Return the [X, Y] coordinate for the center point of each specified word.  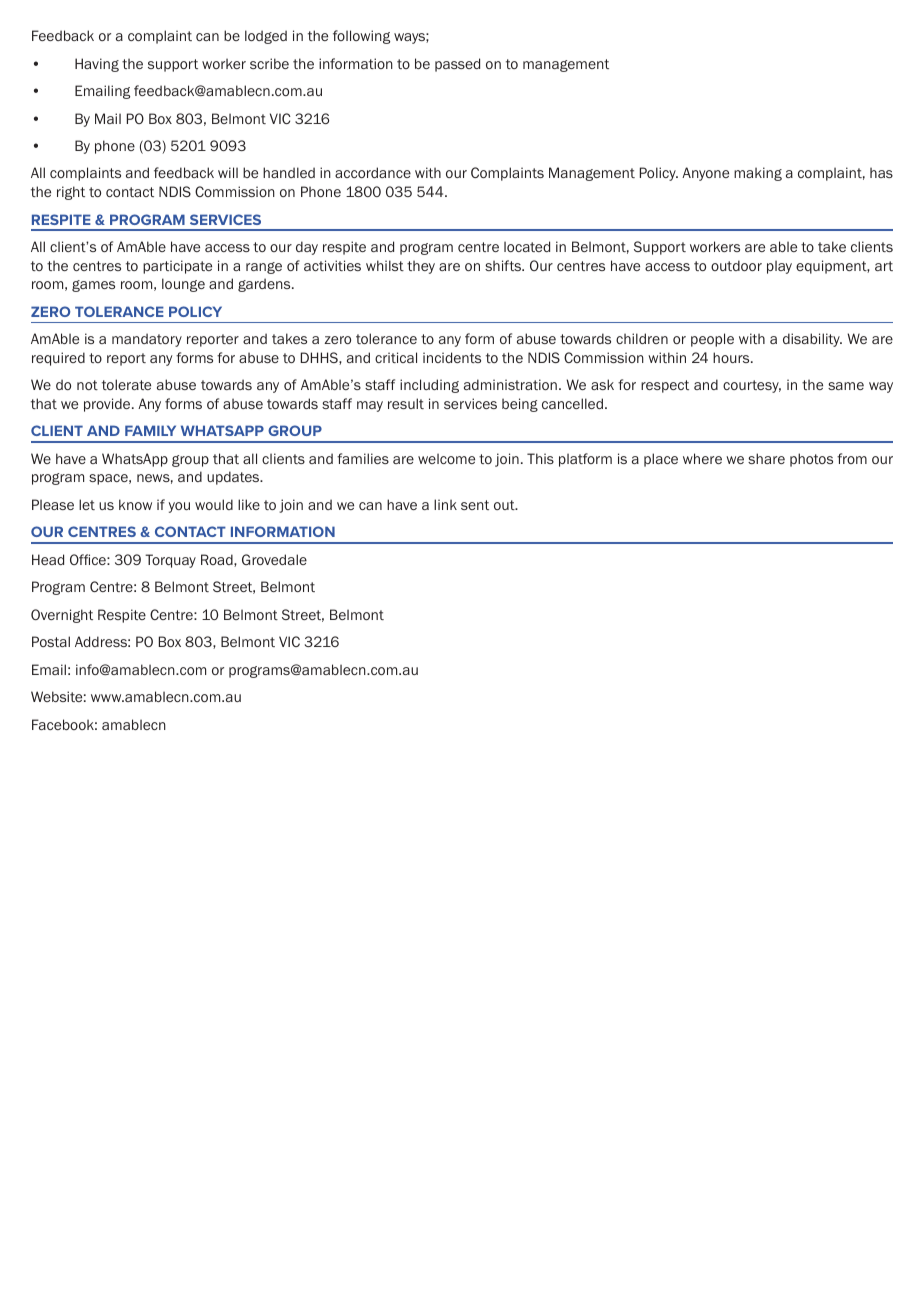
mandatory [147, 340]
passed [457, 65]
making [758, 174]
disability [812, 340]
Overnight [62, 616]
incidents [452, 357]
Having [97, 65]
